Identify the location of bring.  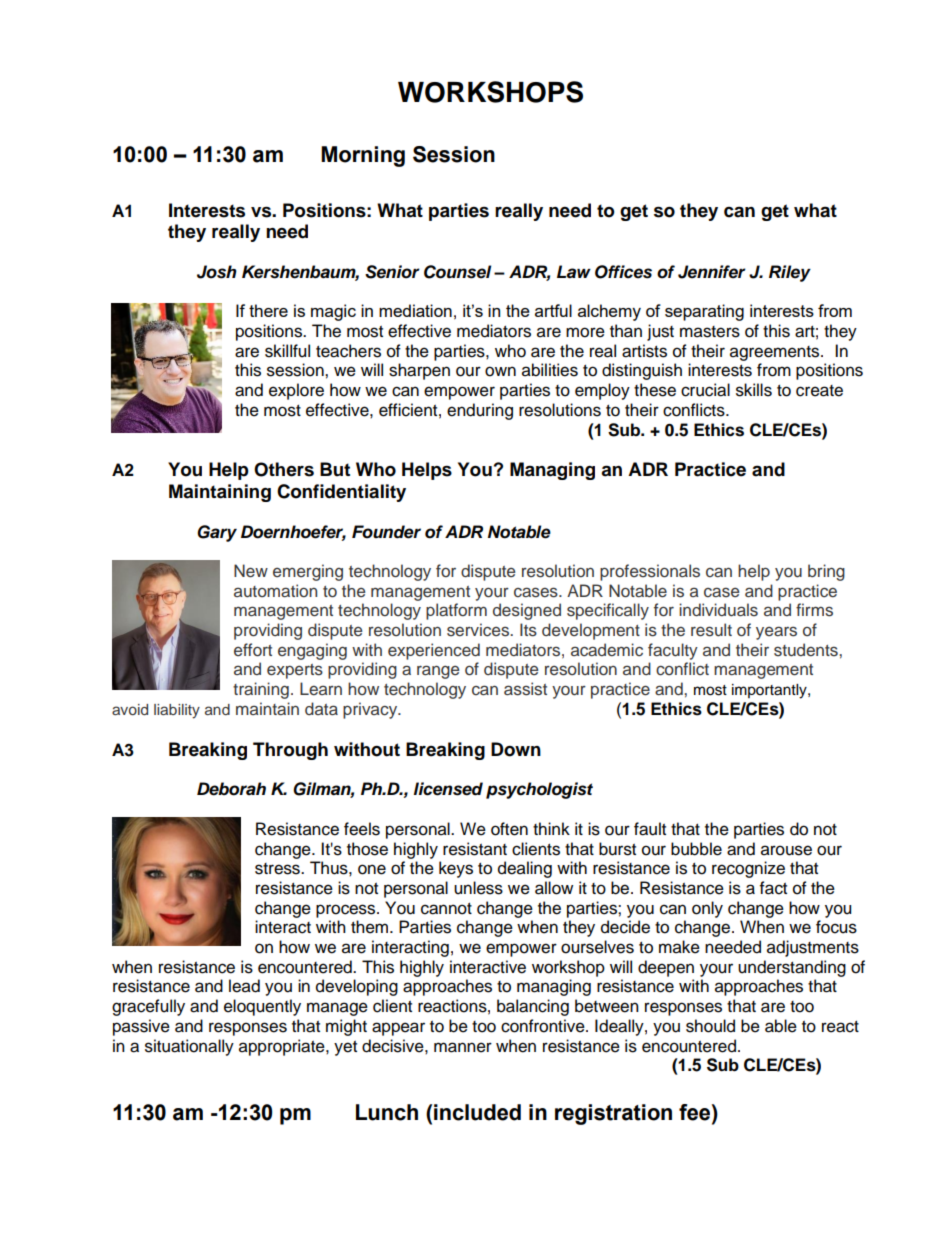
(826, 572).
